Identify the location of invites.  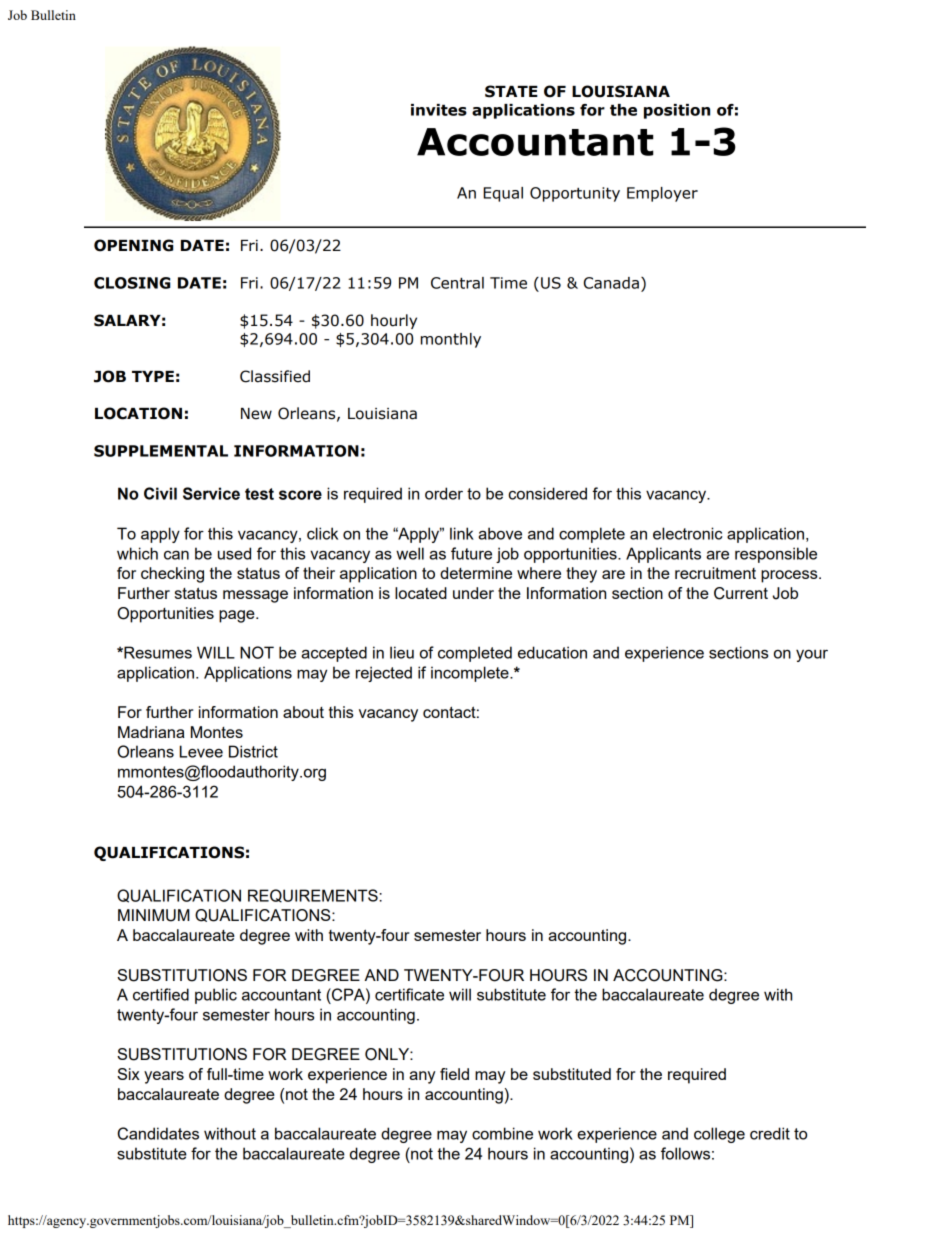
(439, 110).
